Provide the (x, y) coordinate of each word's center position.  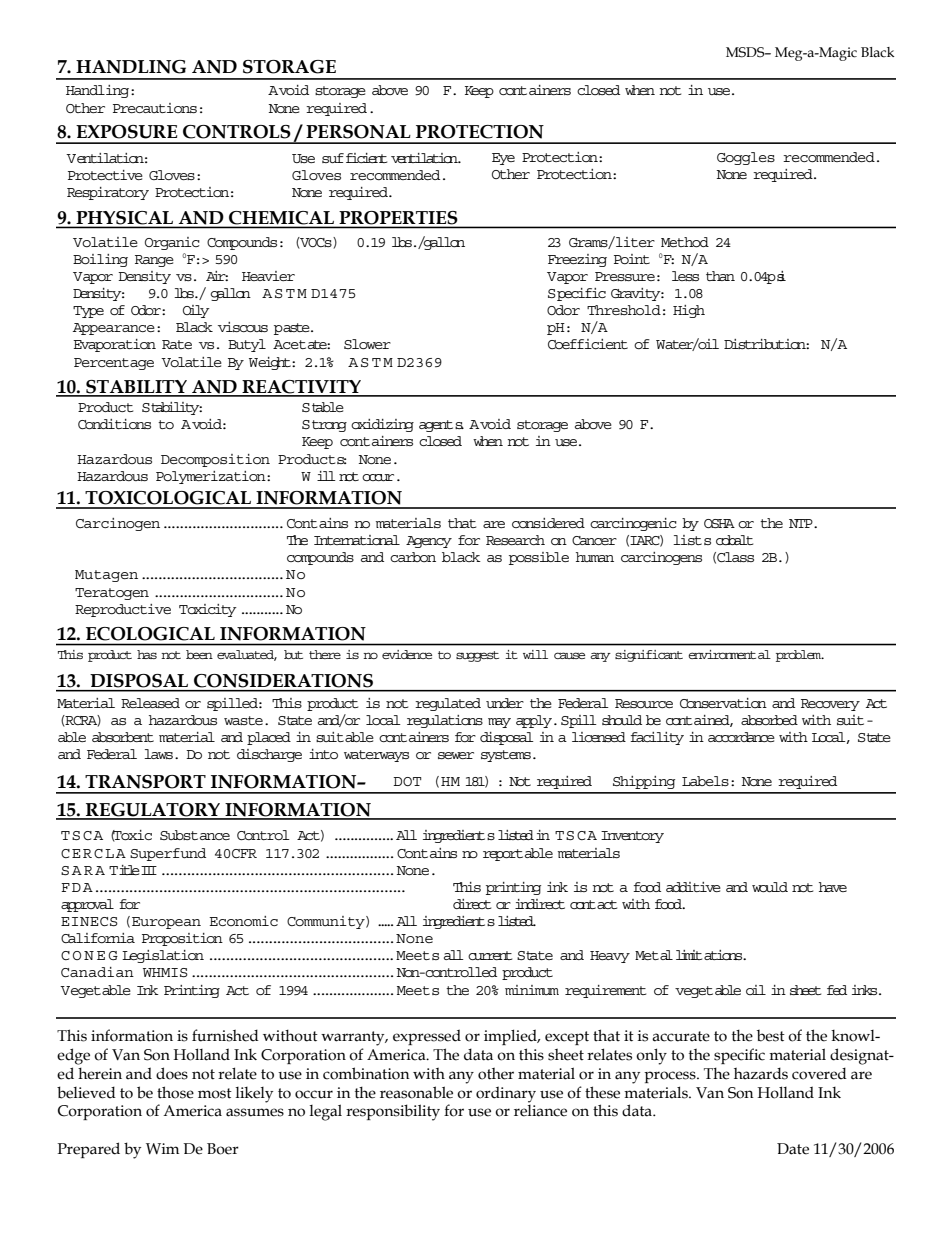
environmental (729, 654)
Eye (503, 159)
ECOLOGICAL (150, 633)
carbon (413, 557)
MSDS (746, 52)
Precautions (155, 108)
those (175, 1092)
